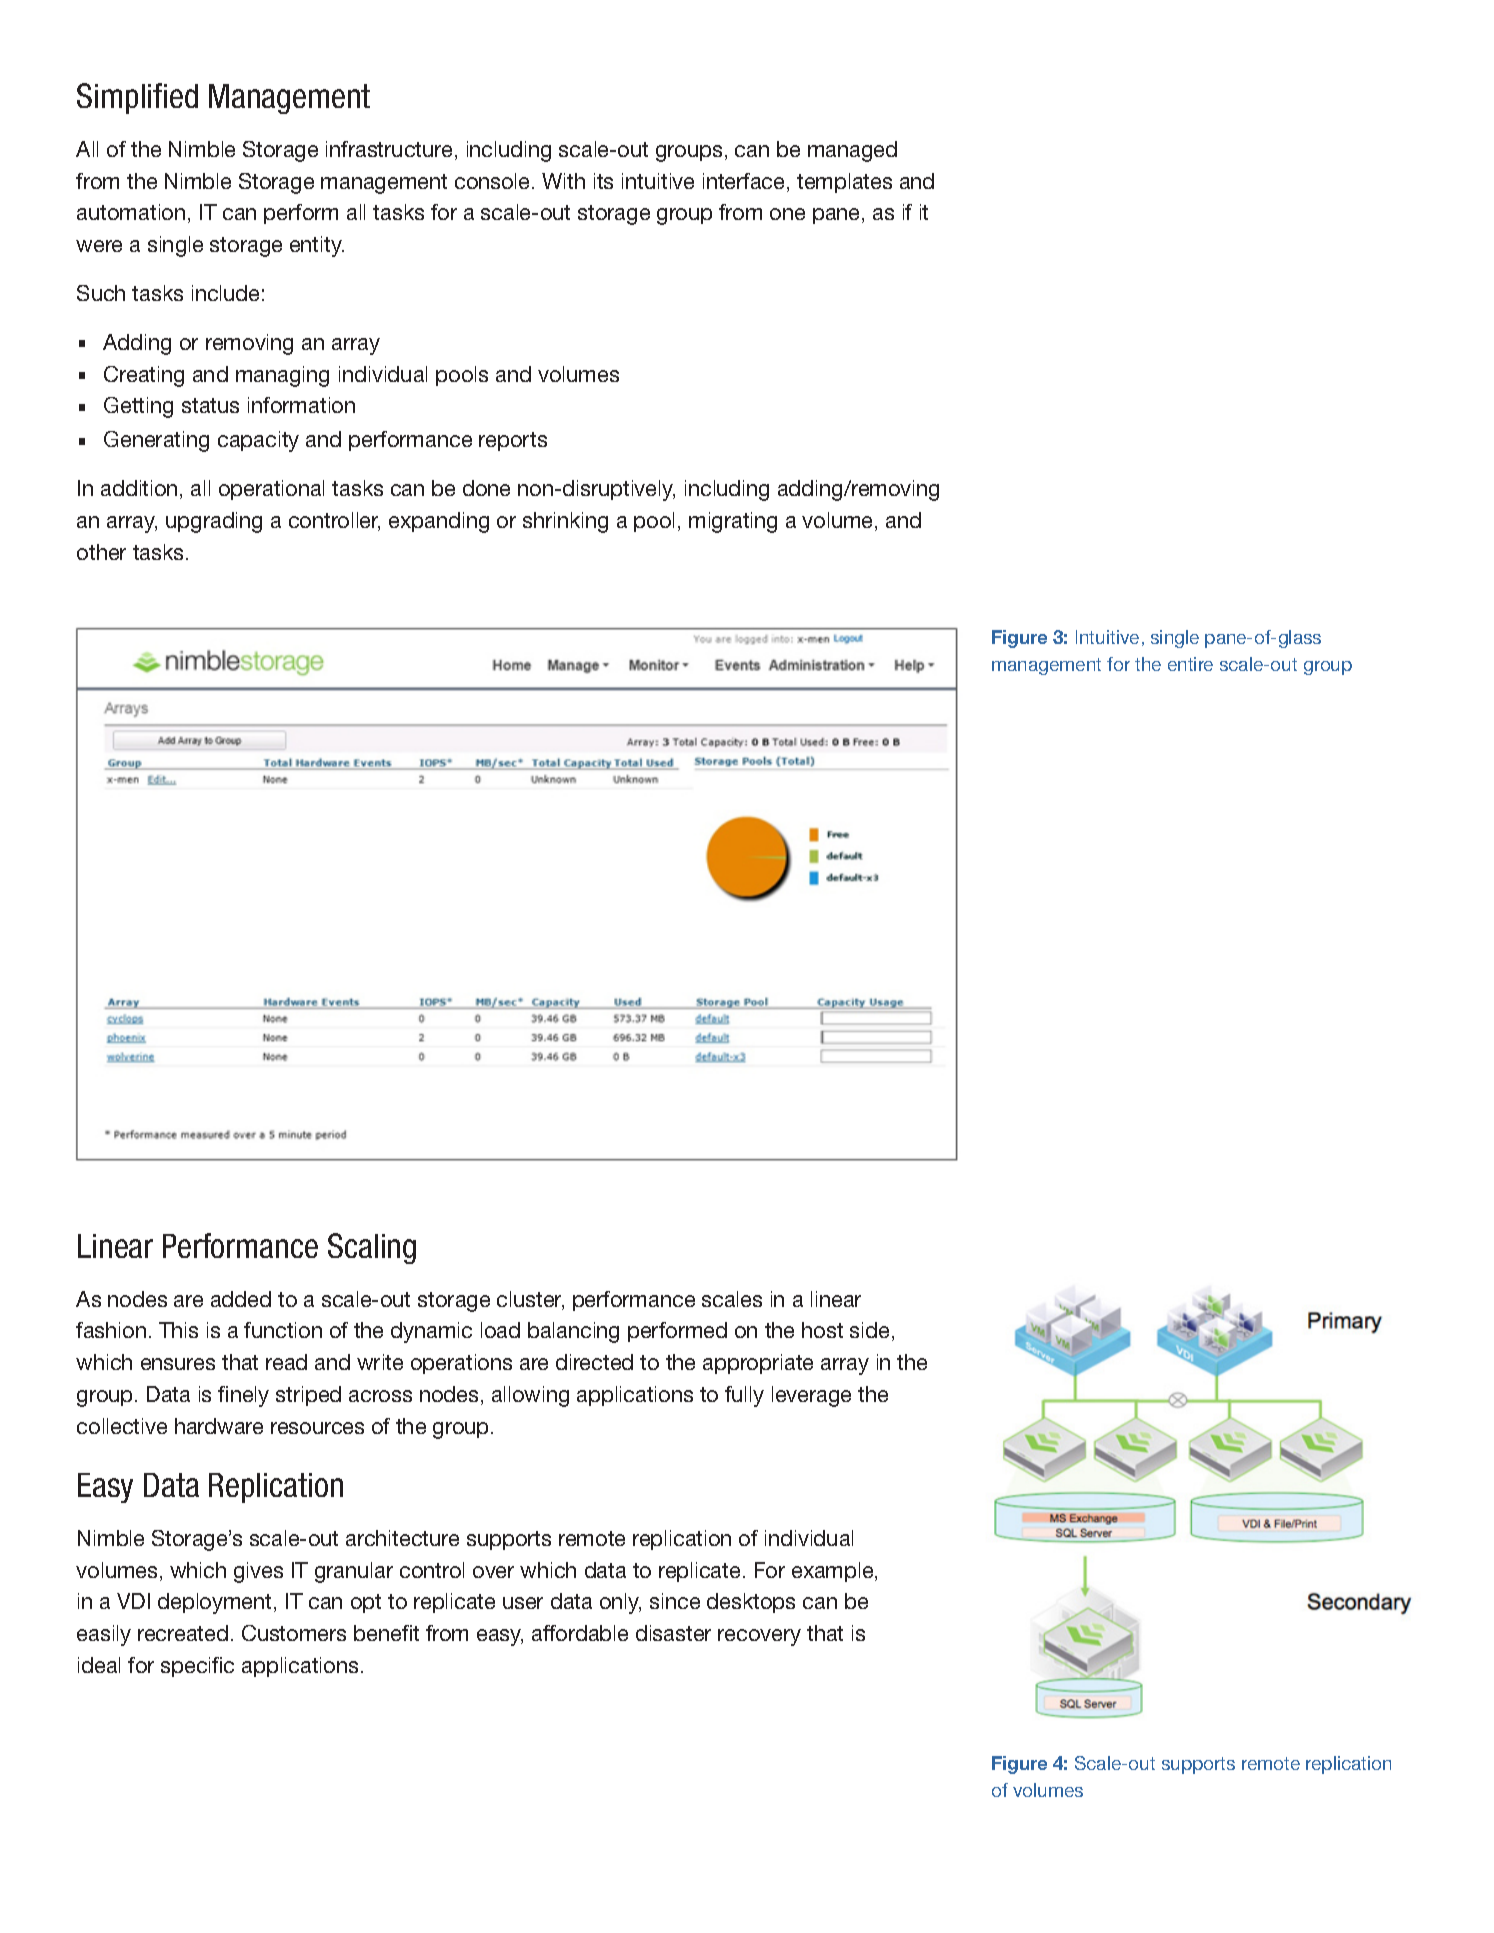  Describe the element at coordinates (214, 1603) in the page. I see `deployment` at that location.
